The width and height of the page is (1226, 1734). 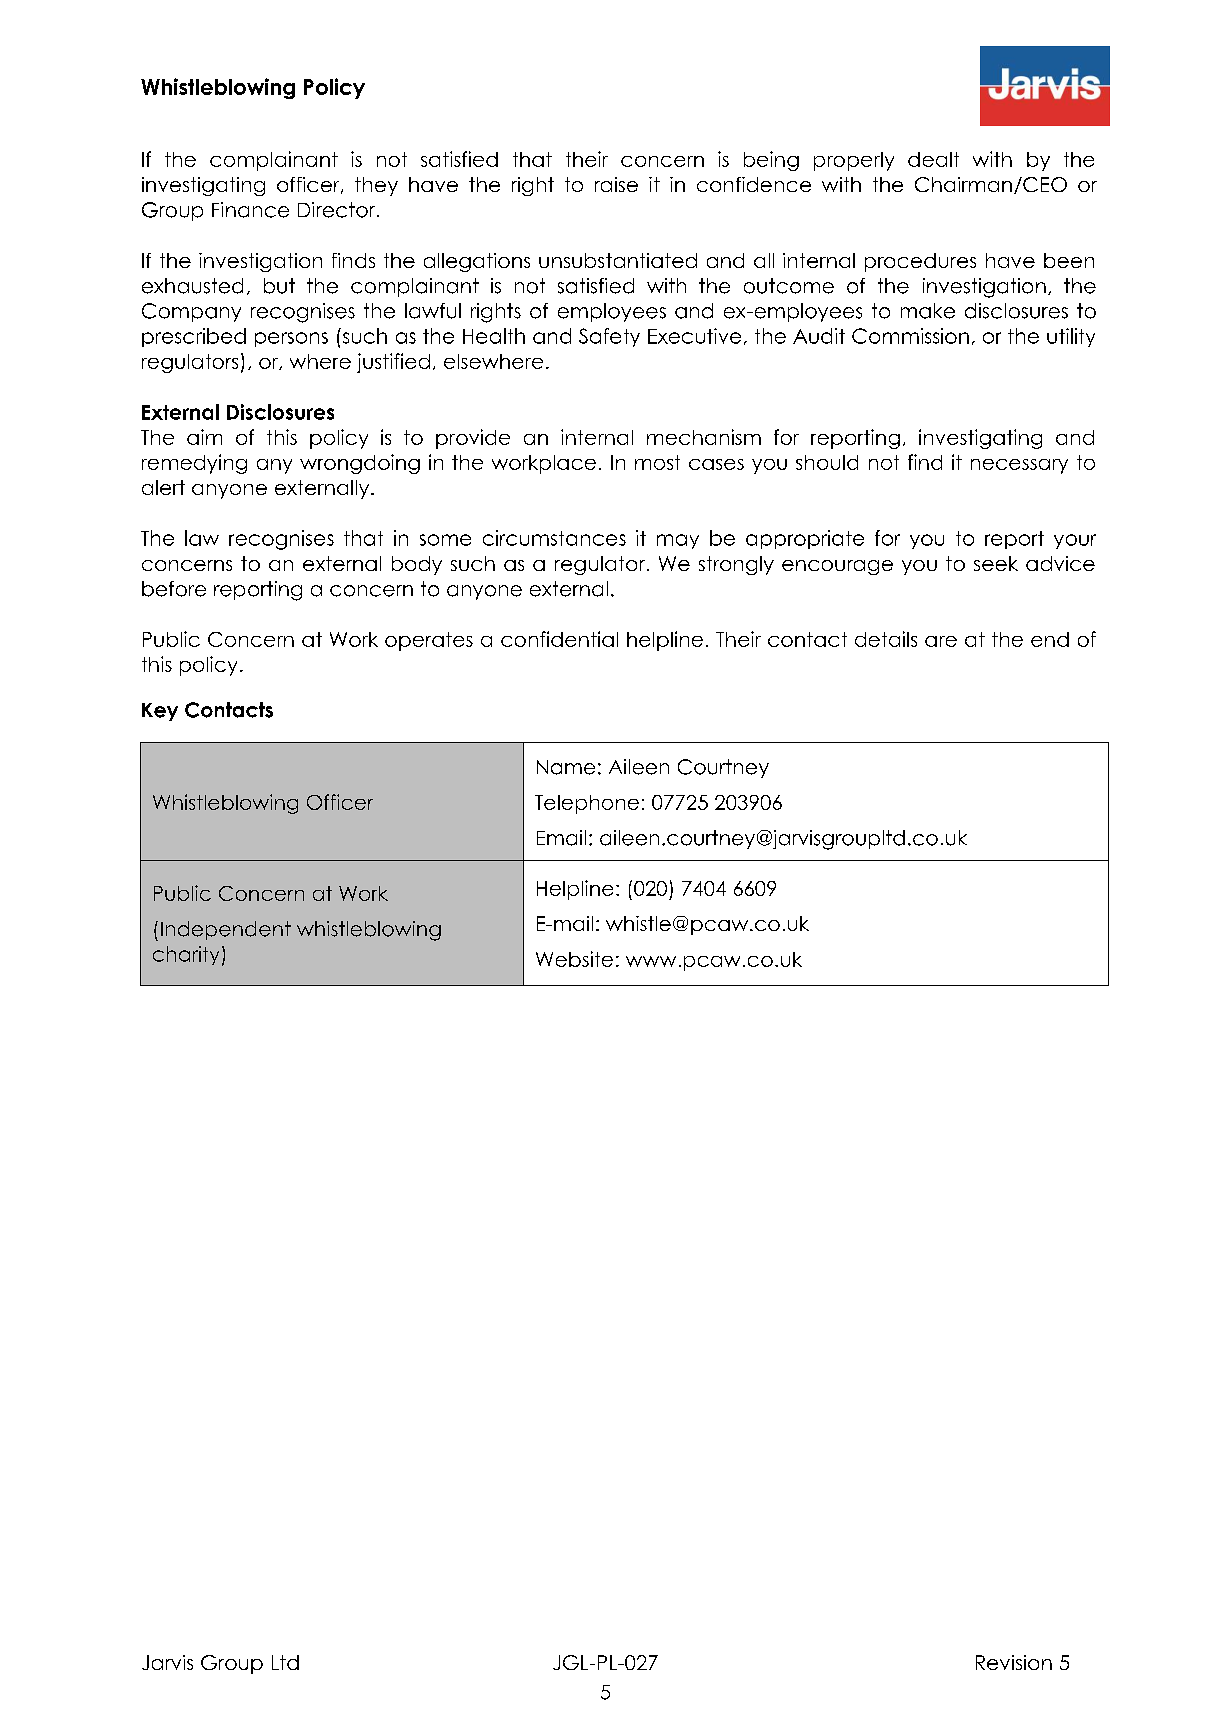 What do you see at coordinates (1014, 1662) in the page?
I see `Revision` at bounding box center [1014, 1662].
